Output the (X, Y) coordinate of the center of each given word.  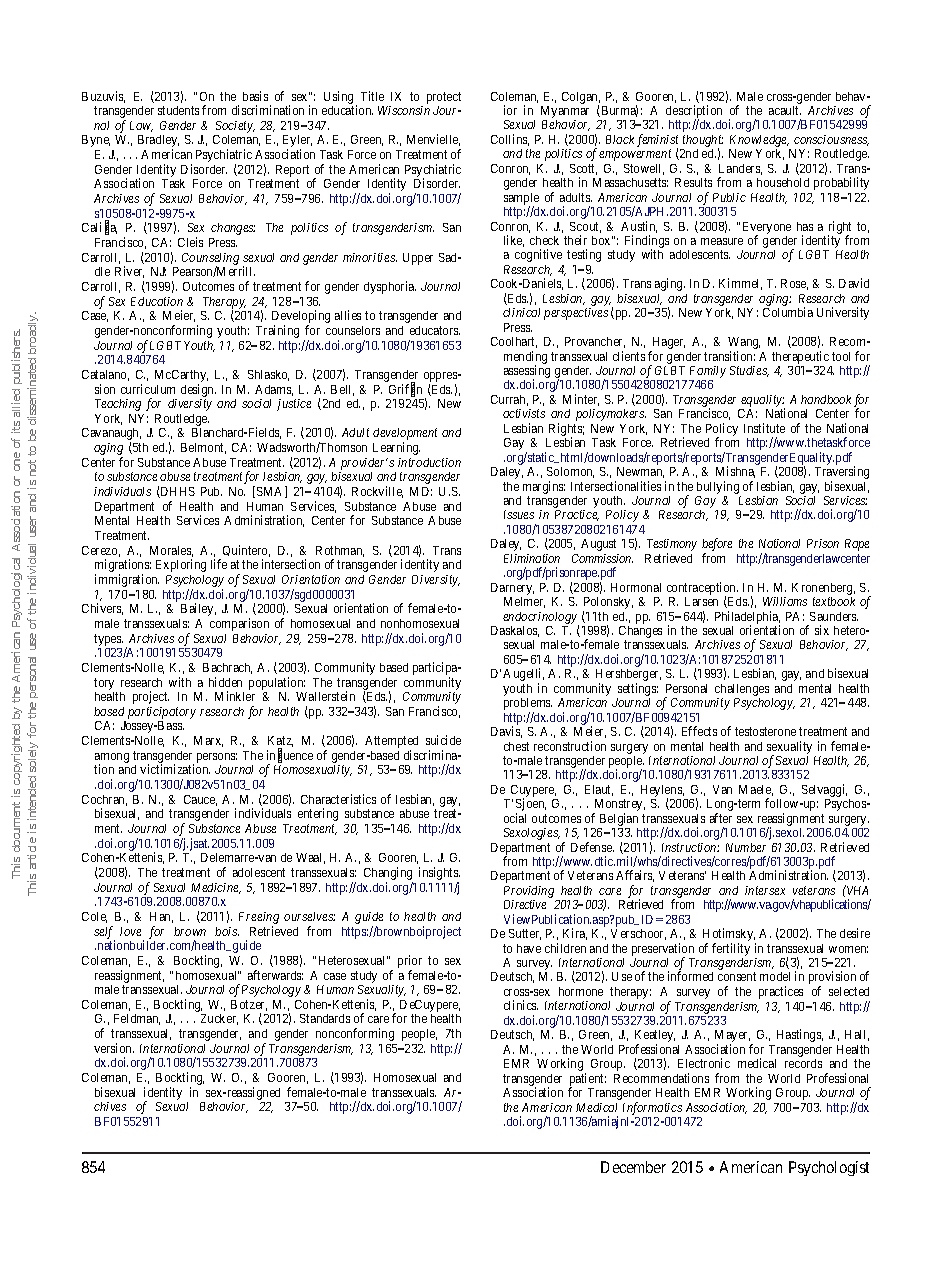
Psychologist (829, 1168)
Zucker (219, 1019)
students (178, 110)
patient (588, 1080)
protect (444, 98)
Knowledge (759, 141)
